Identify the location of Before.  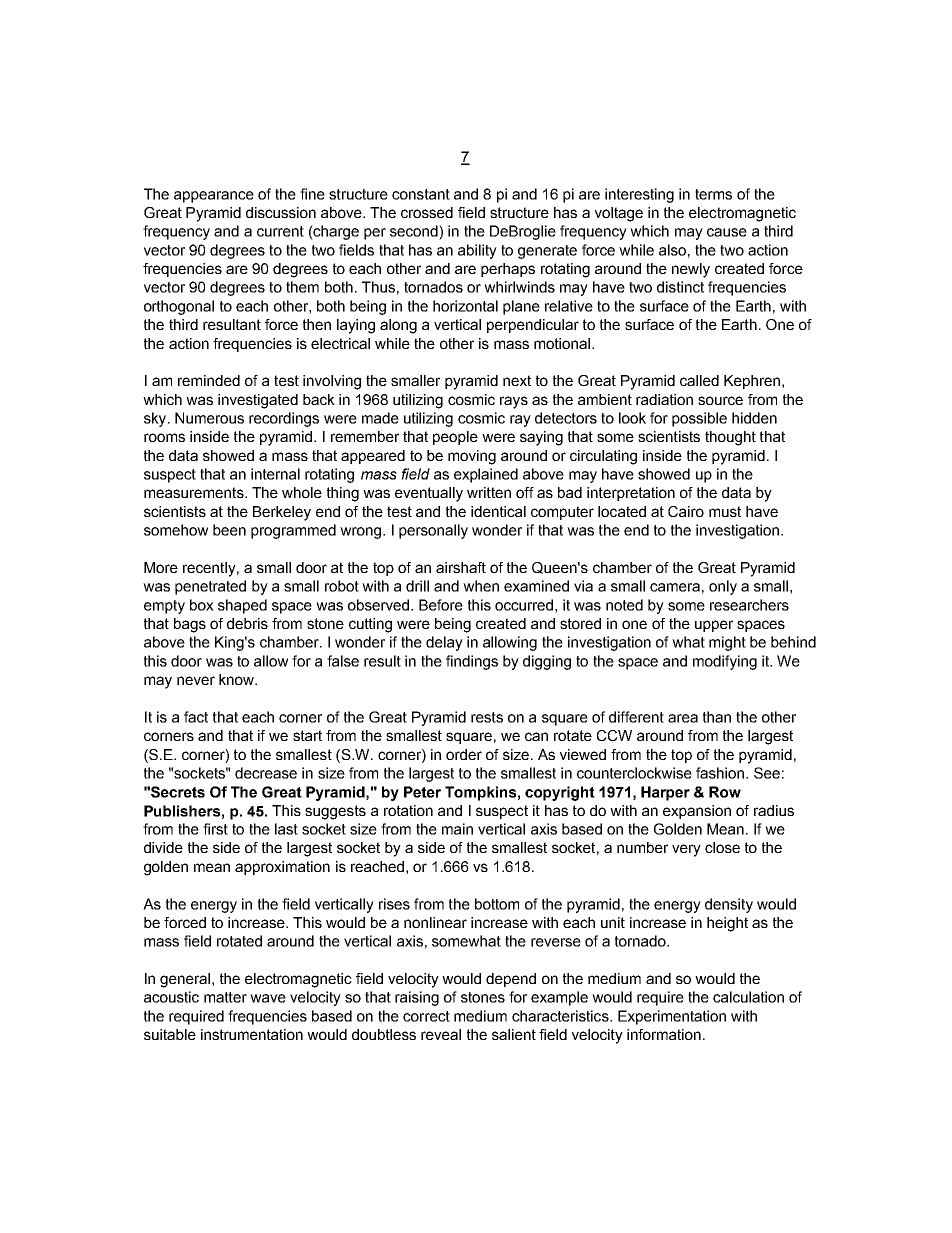
(441, 605).
